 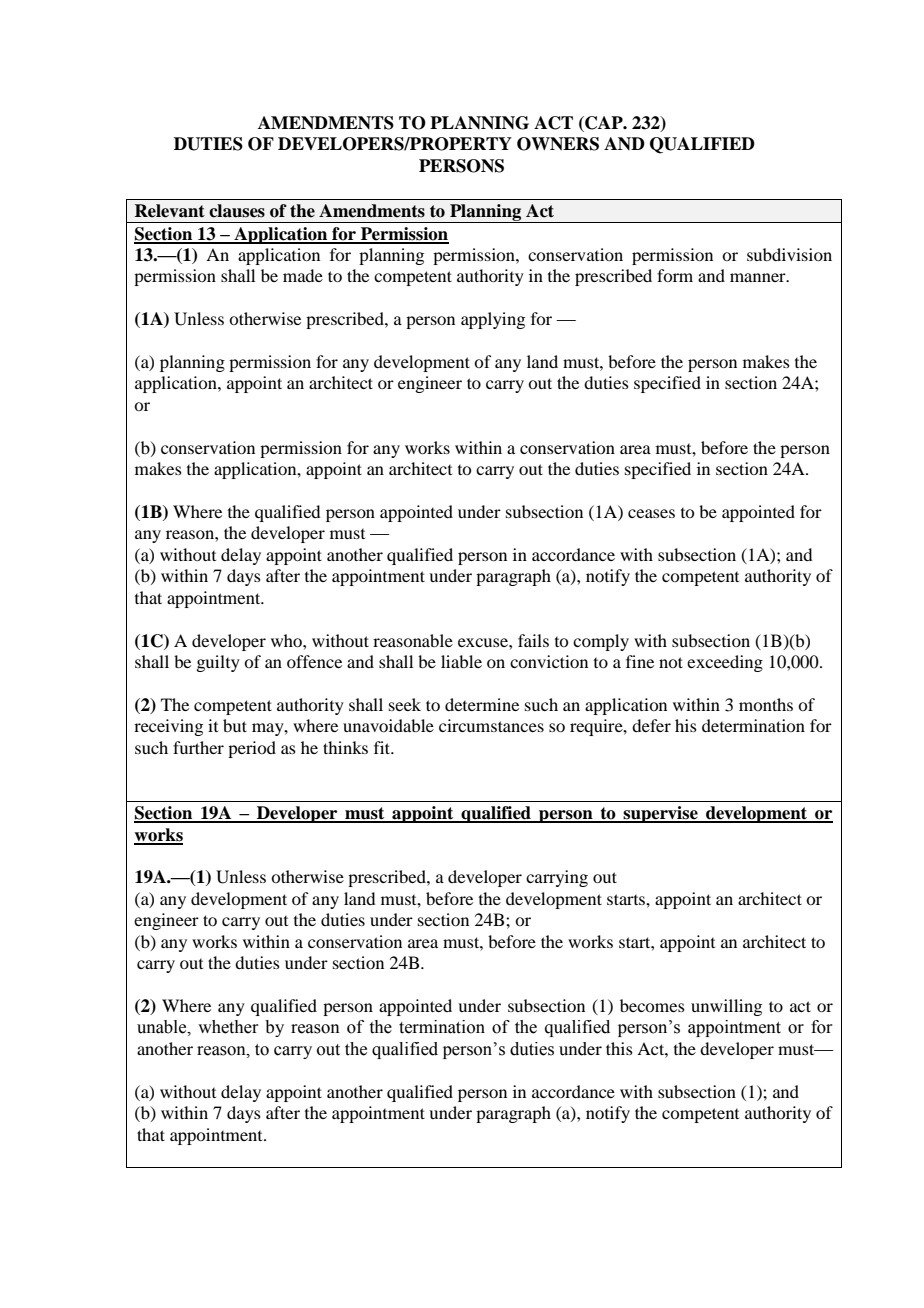 What do you see at coordinates (533, 640) in the document?
I see `fails` at bounding box center [533, 640].
